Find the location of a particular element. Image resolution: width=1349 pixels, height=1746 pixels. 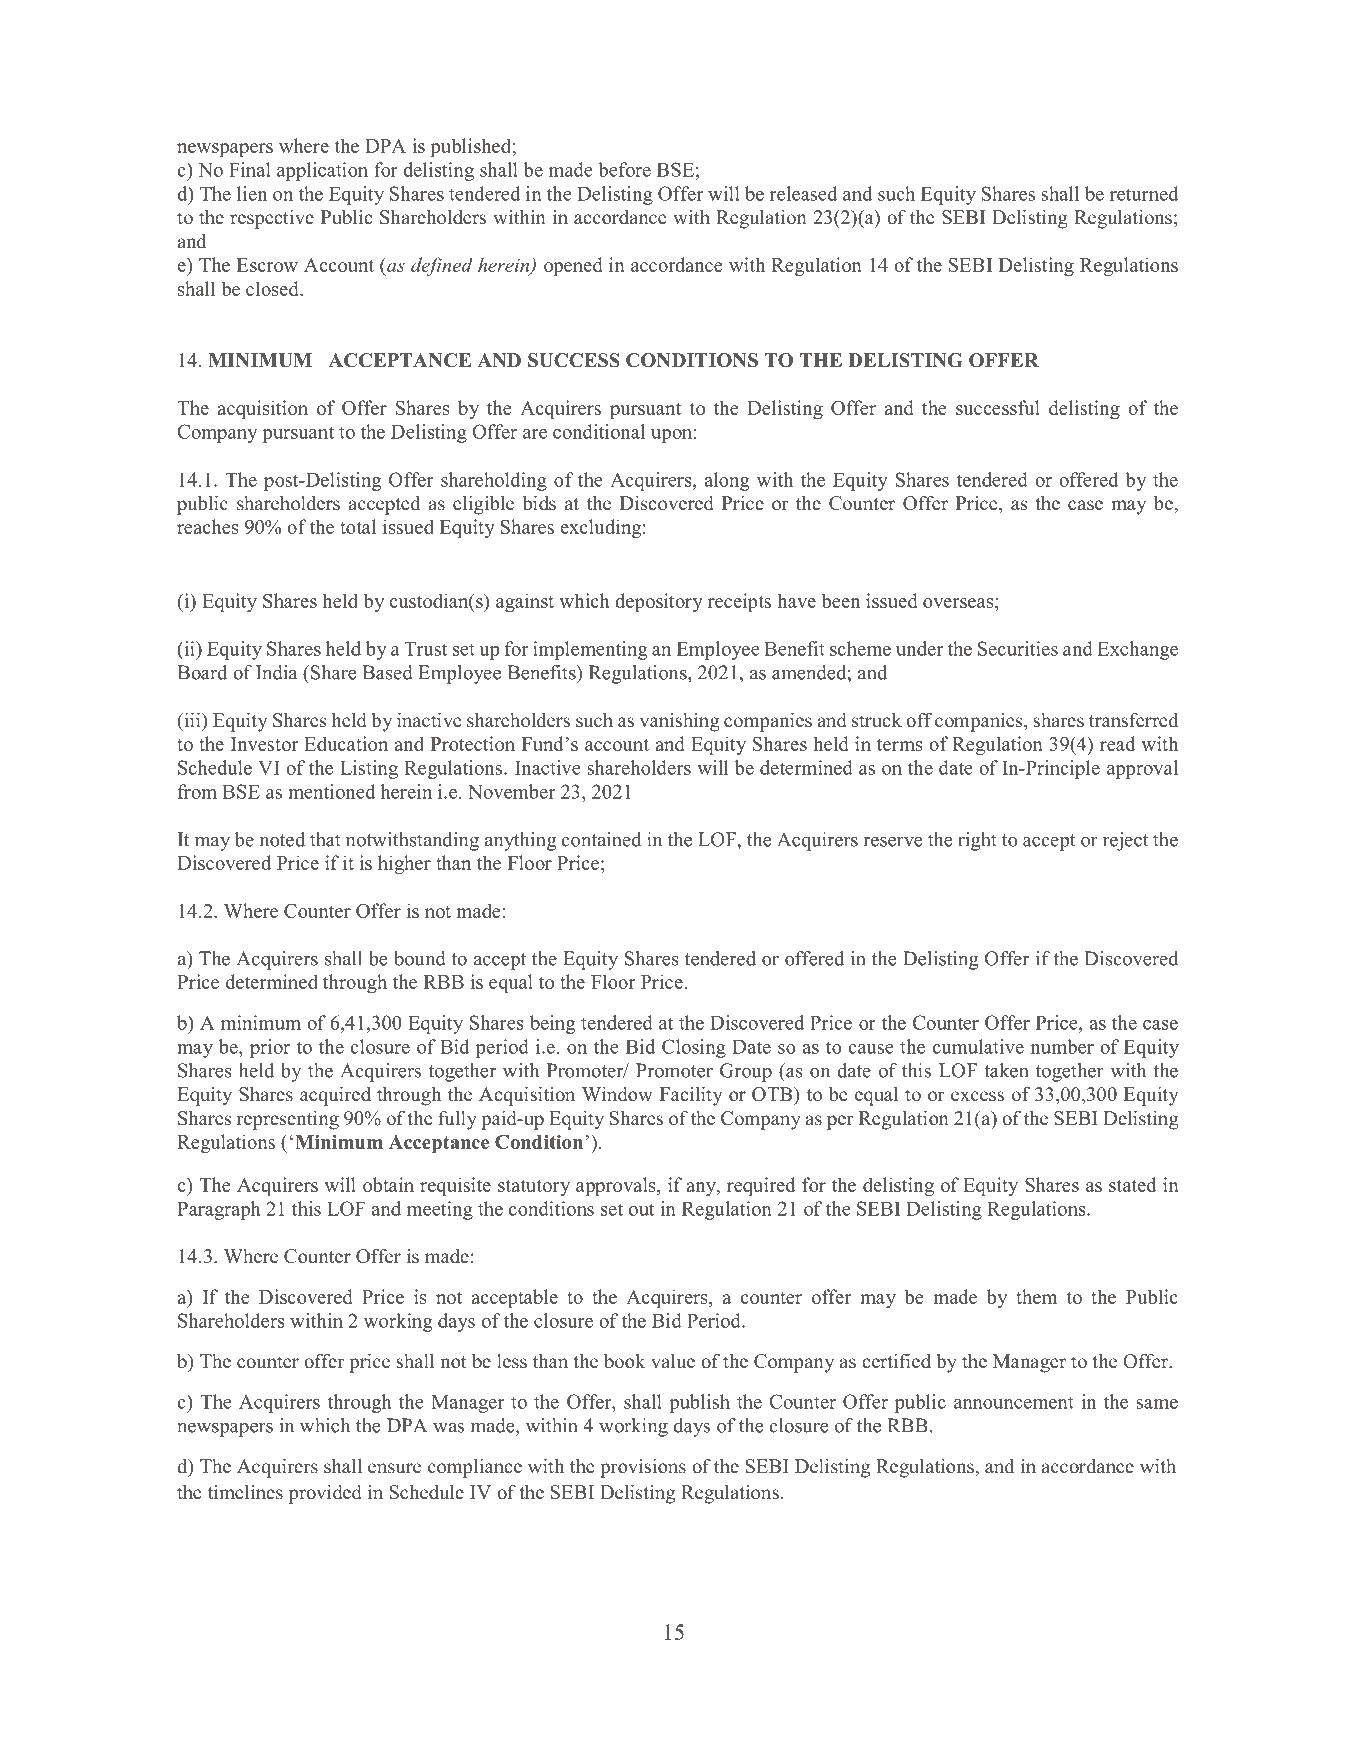

stated is located at coordinates (1132, 1184).
